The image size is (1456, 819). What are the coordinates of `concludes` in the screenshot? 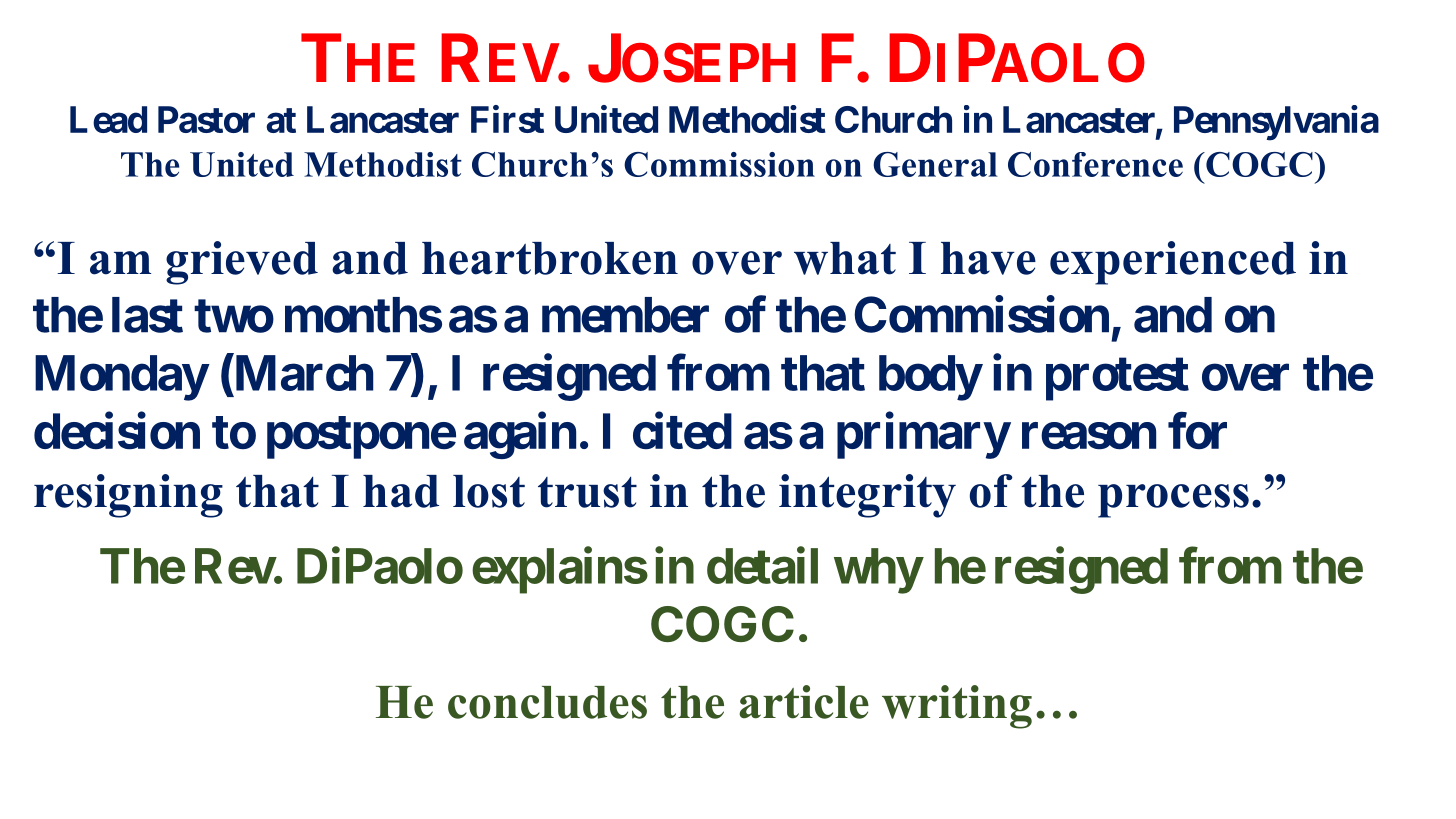 It's located at (547, 702).
